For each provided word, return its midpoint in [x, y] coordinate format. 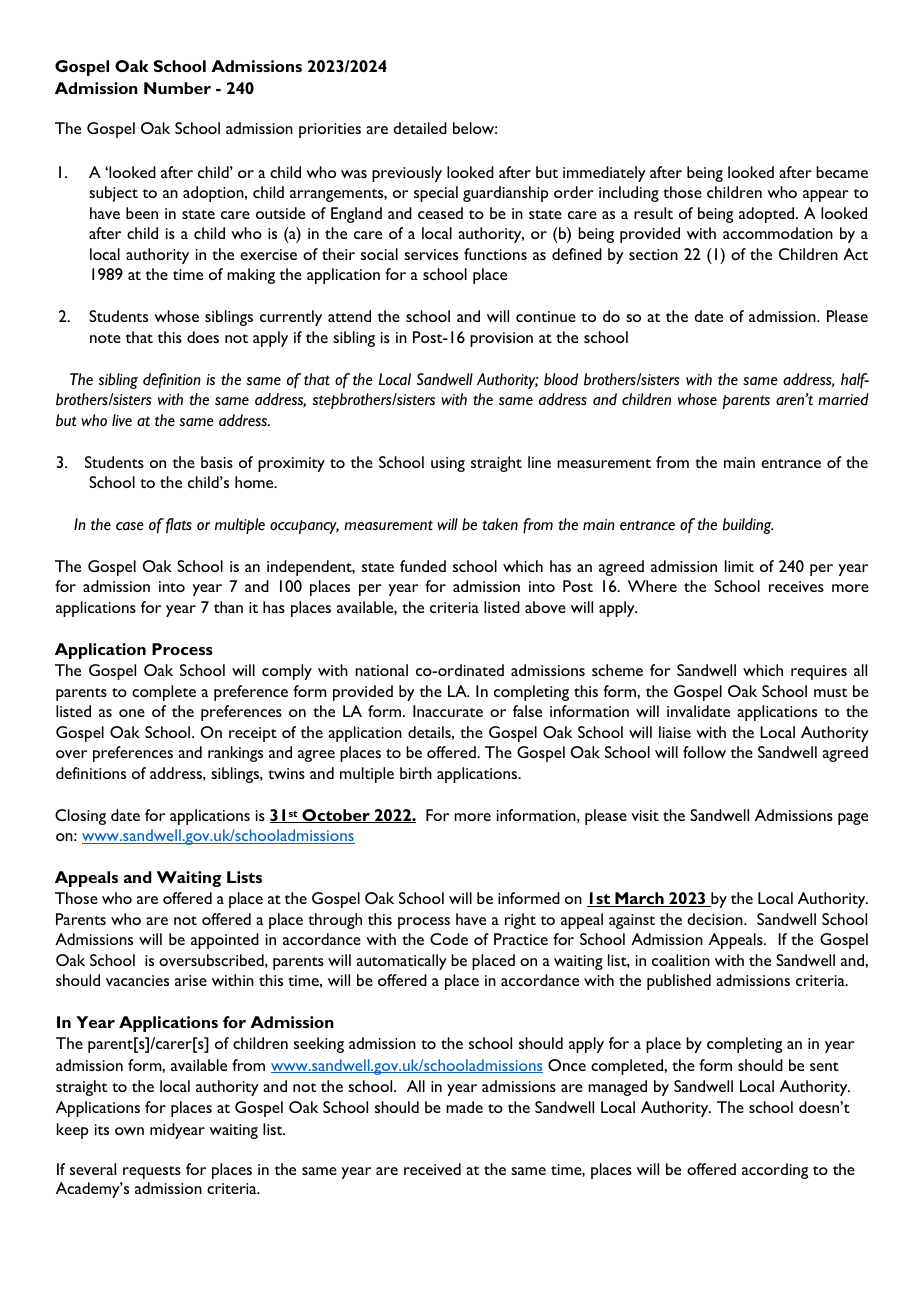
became [842, 172]
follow [704, 752]
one [132, 713]
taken [500, 524]
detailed [420, 128]
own [129, 1131]
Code [449, 939]
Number [177, 88]
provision [501, 339]
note [105, 338]
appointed [225, 941]
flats [179, 526]
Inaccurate [448, 711]
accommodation [778, 233]
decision [716, 919]
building [748, 526]
